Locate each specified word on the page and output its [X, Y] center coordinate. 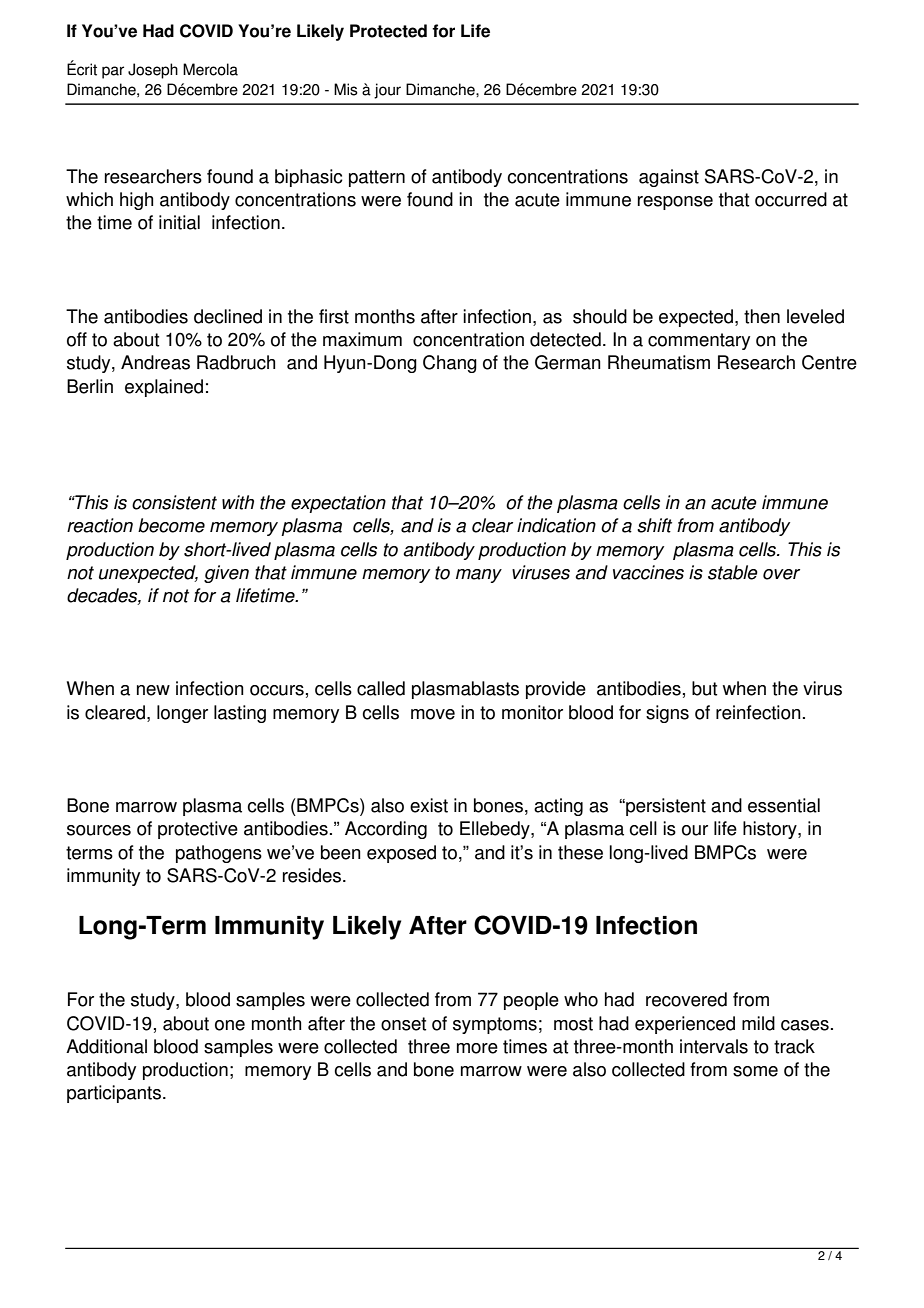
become [171, 525]
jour [387, 91]
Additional [106, 1046]
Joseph [153, 71]
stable [733, 572]
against [669, 178]
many [479, 576]
